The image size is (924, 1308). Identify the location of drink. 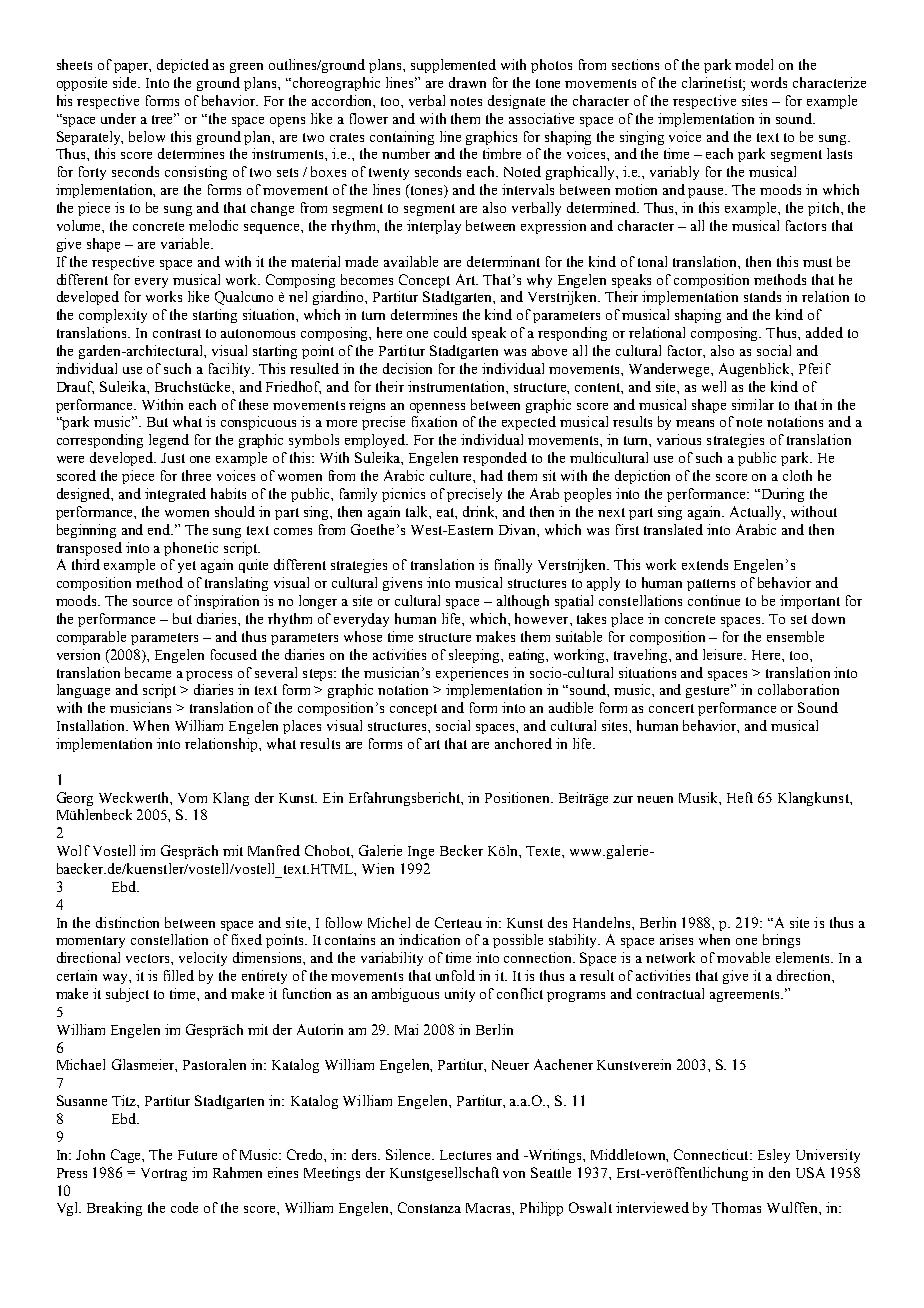
(480, 512).
